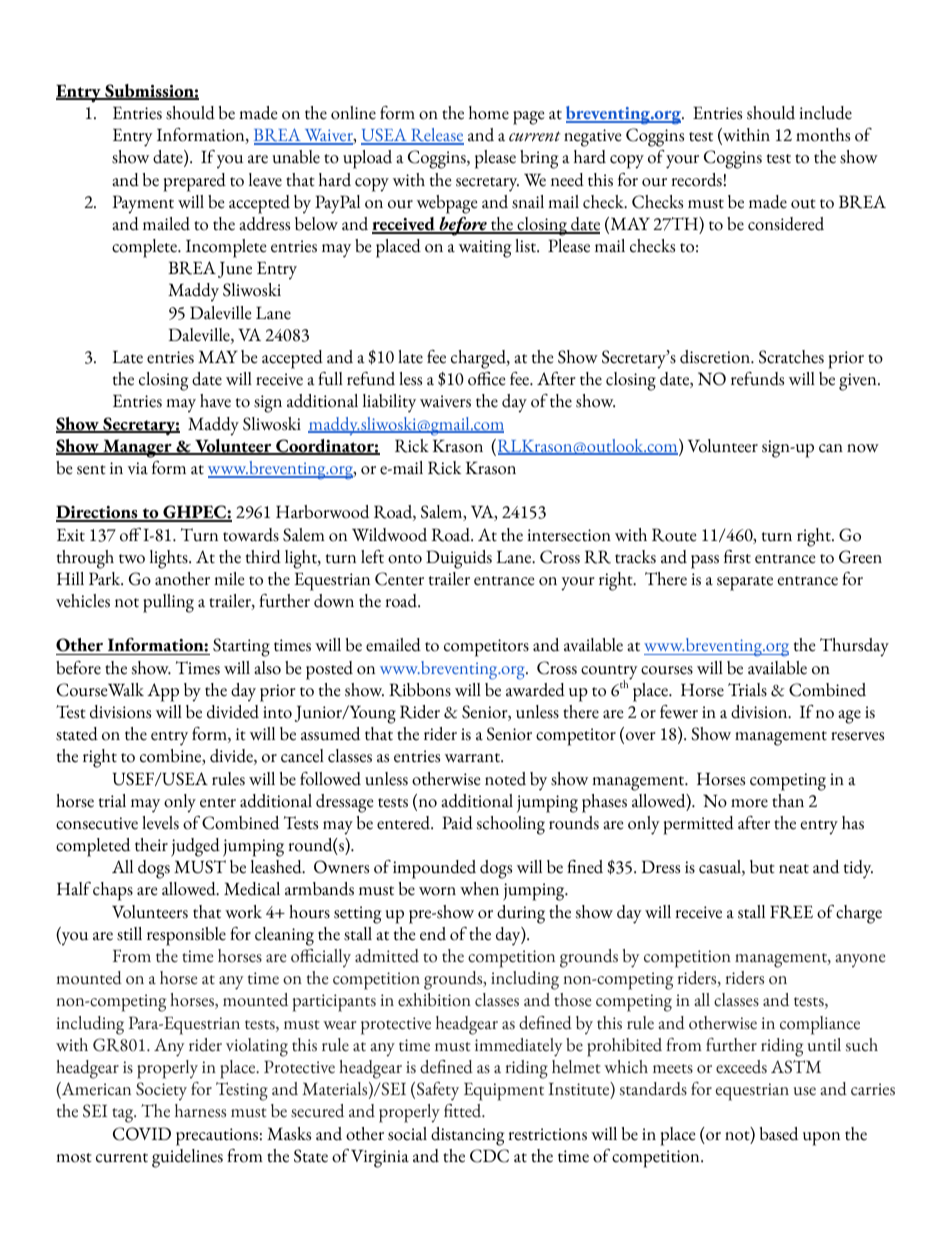 The width and height of the document is (952, 1233). I want to click on based, so click(779, 1134).
